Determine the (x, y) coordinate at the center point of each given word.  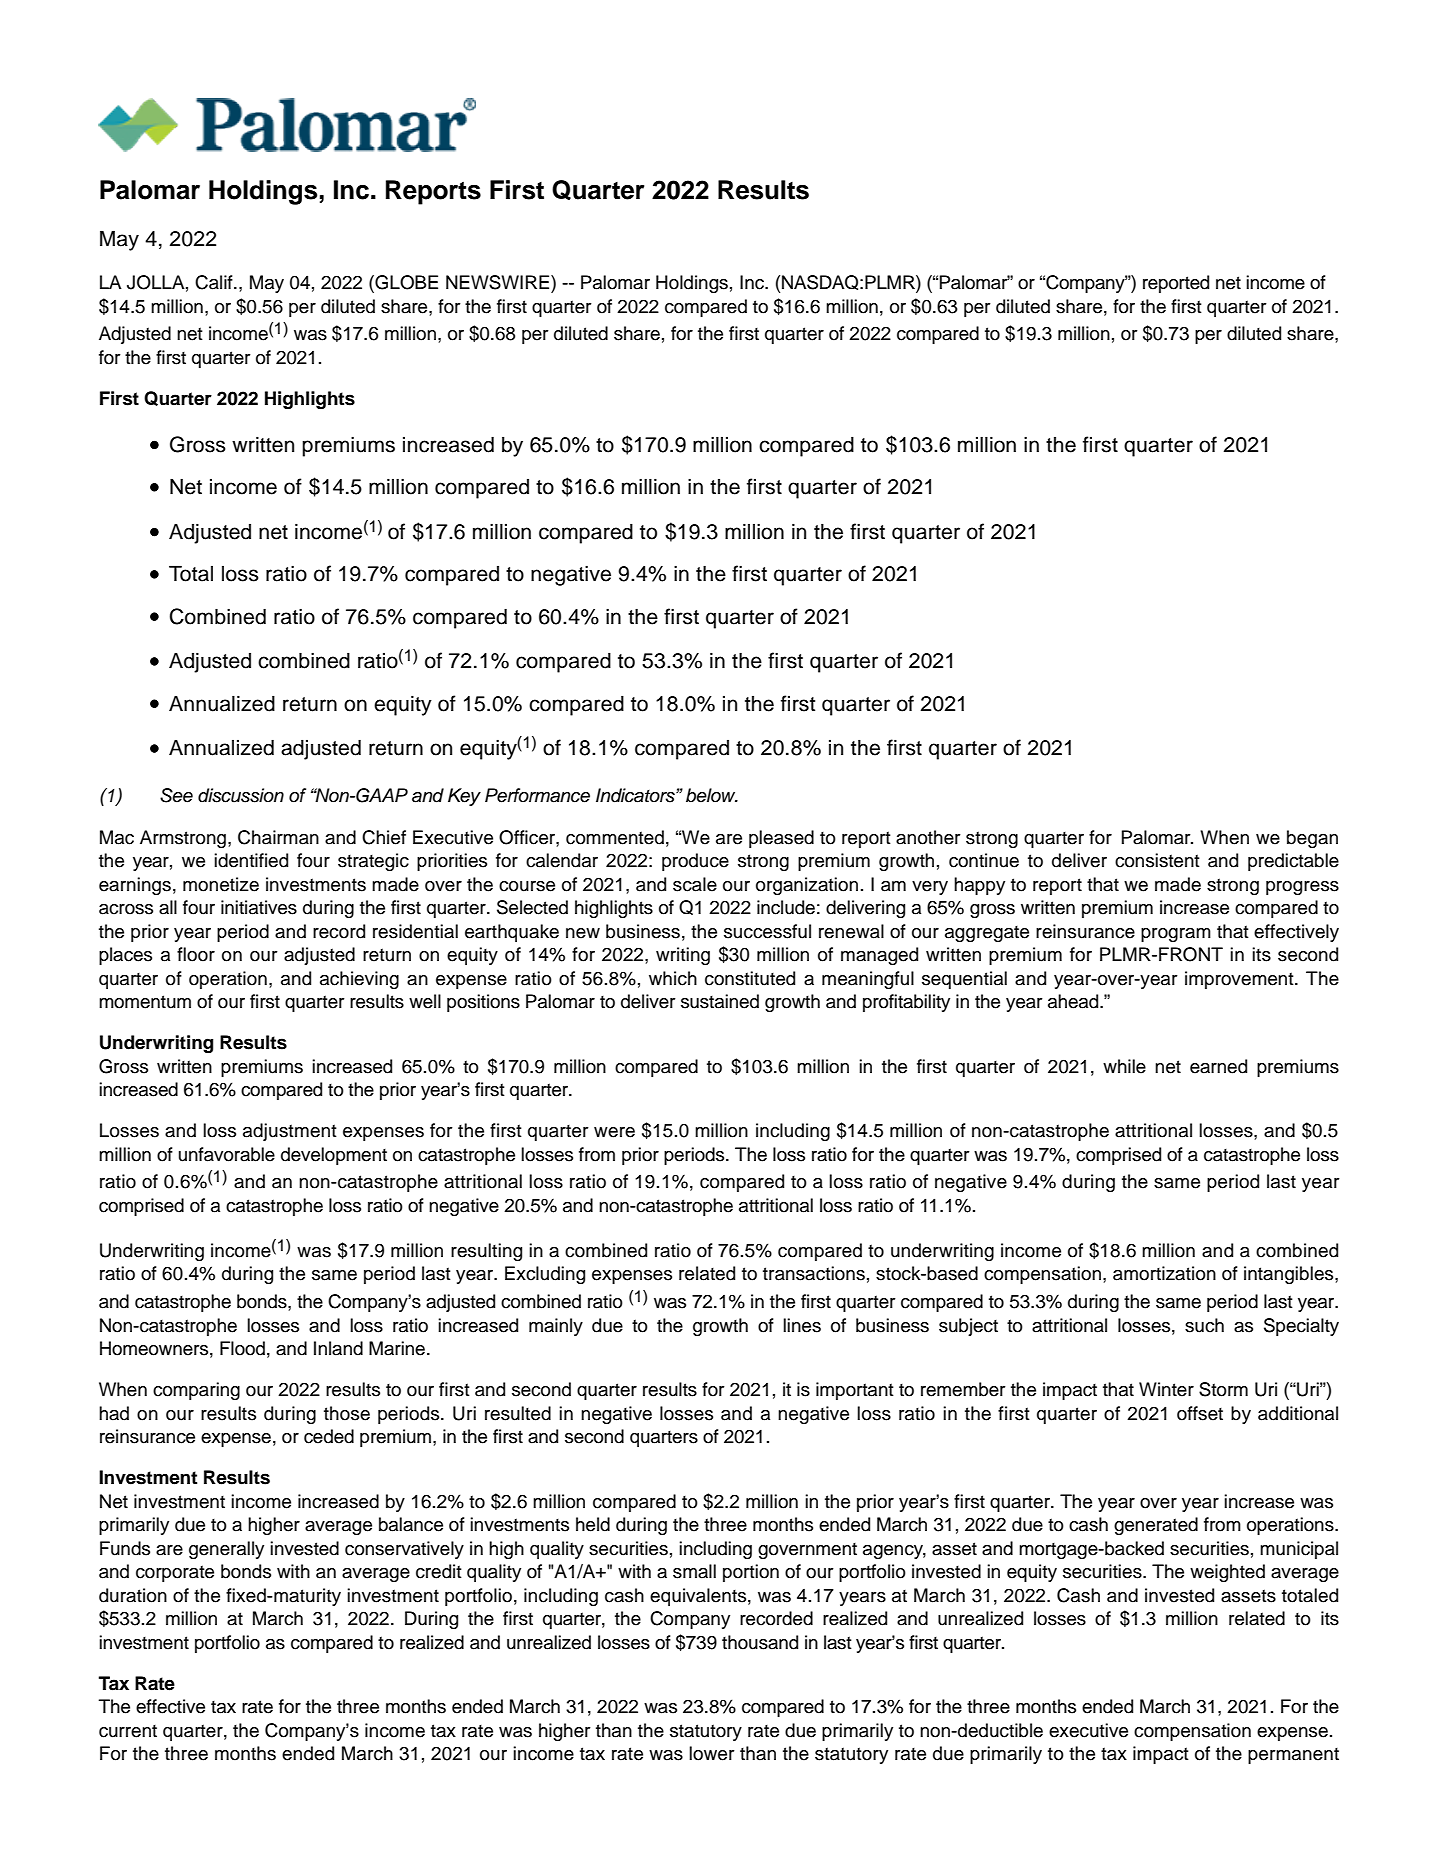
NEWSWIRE (499, 282)
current (128, 1731)
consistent (1157, 860)
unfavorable (227, 1154)
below (712, 795)
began (1312, 839)
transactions (814, 1273)
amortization (1164, 1273)
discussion (241, 795)
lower (712, 1753)
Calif (215, 282)
